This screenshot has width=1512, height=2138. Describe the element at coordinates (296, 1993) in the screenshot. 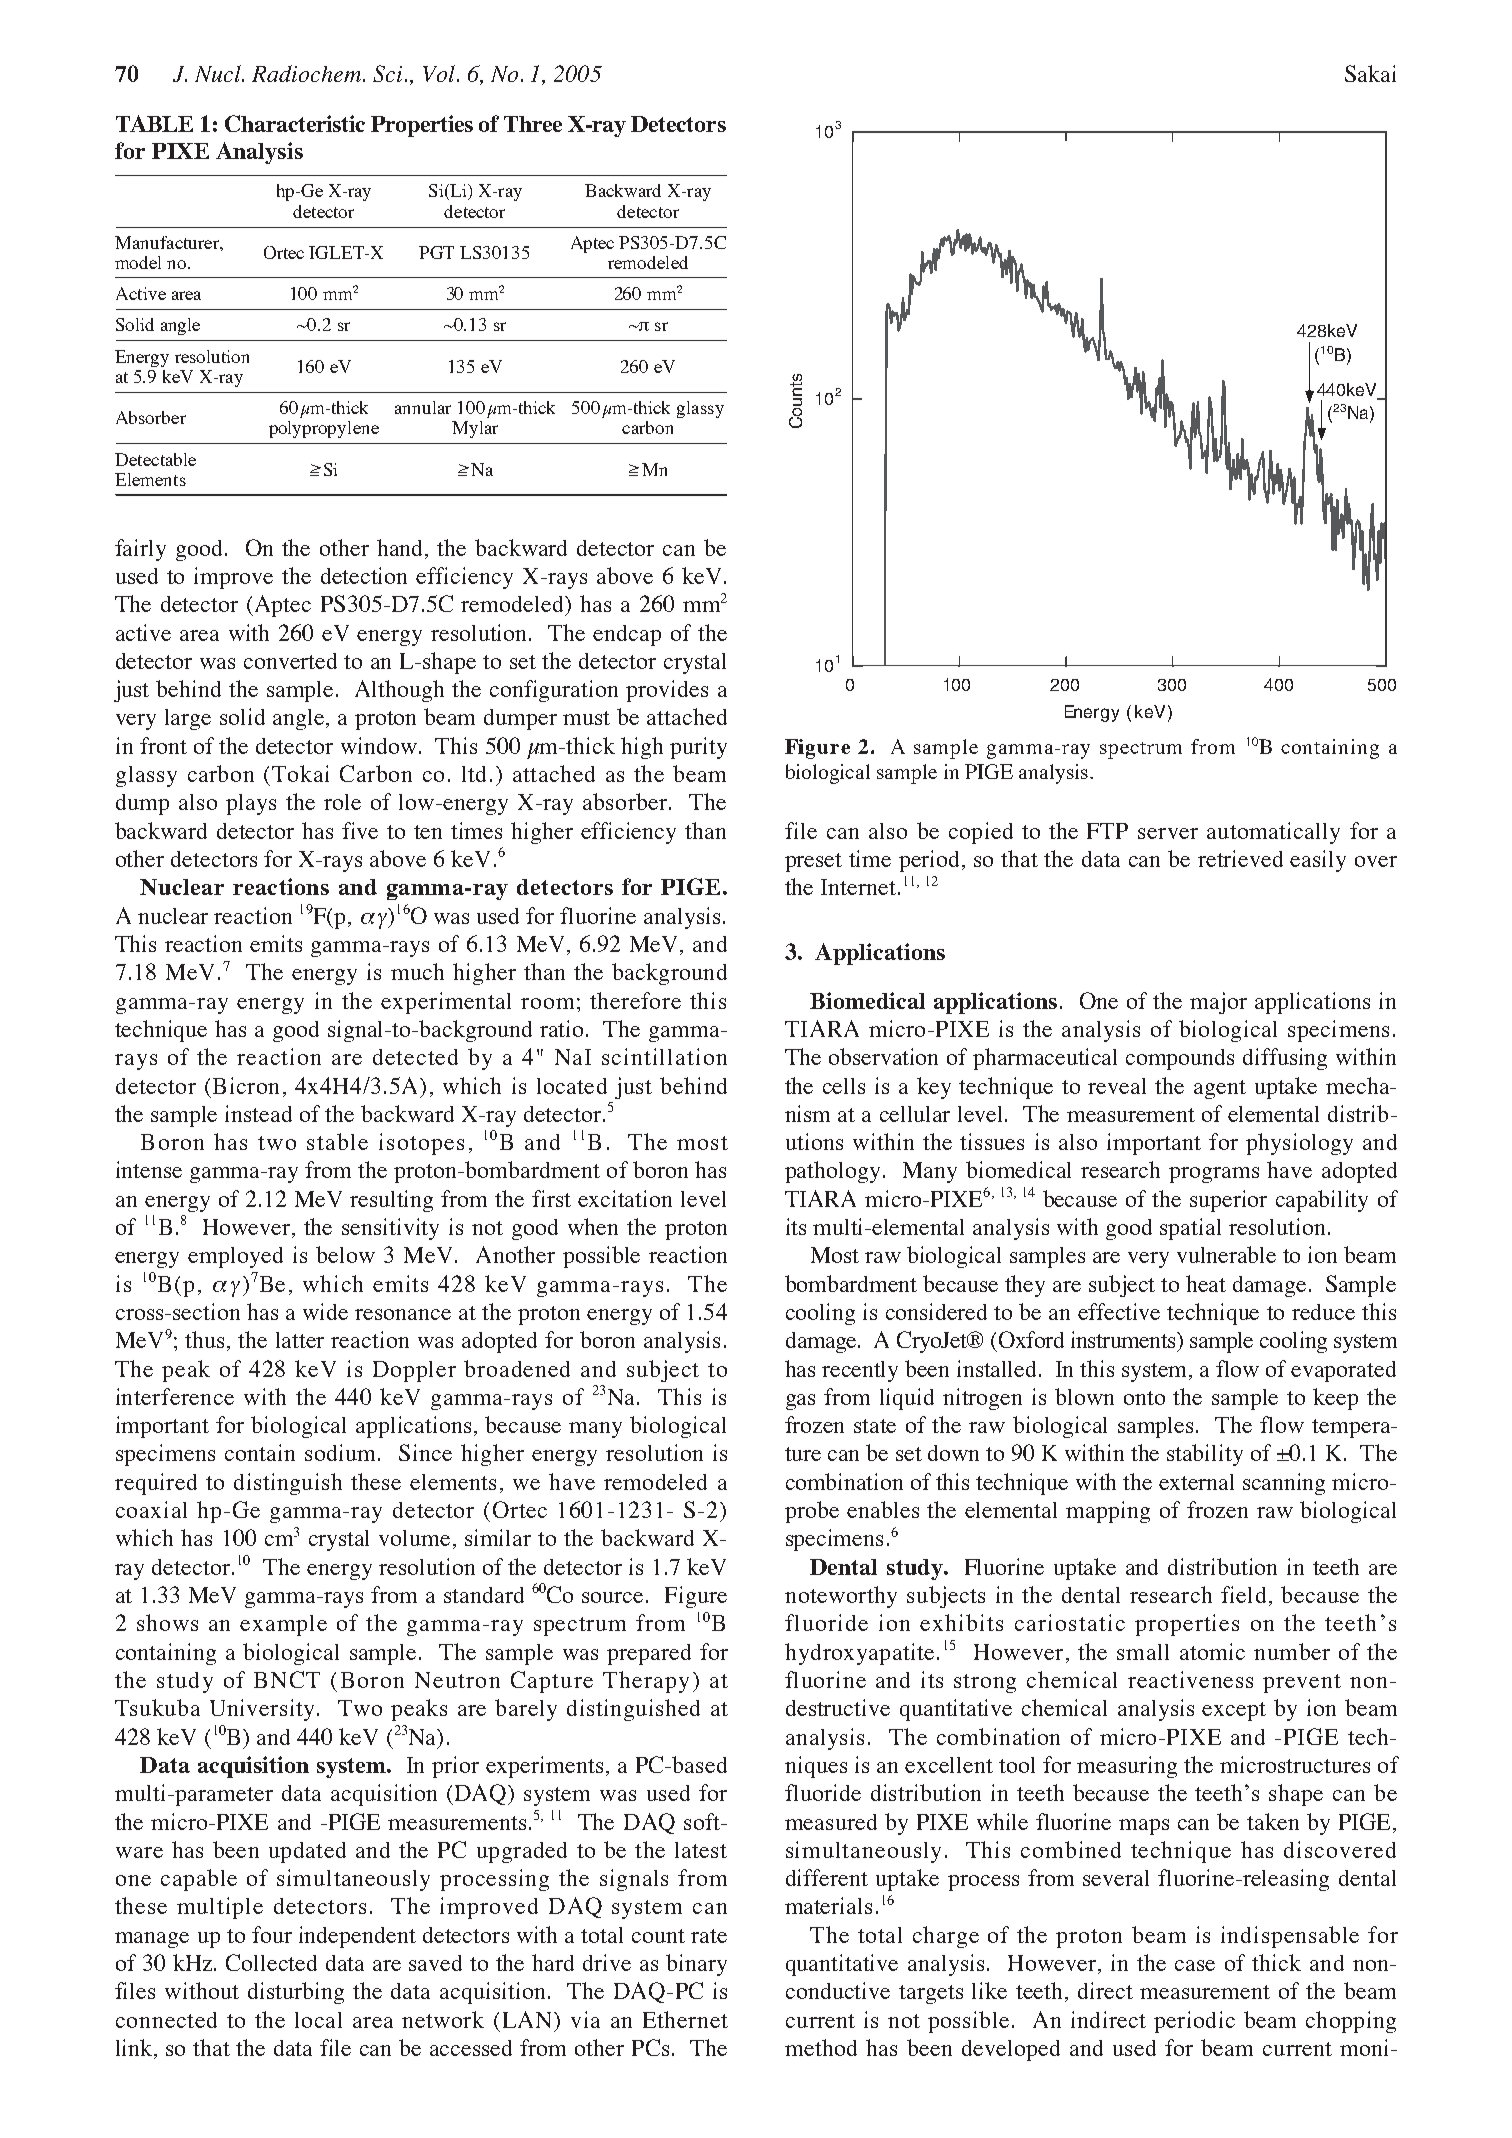

I see `disturbing` at that location.
